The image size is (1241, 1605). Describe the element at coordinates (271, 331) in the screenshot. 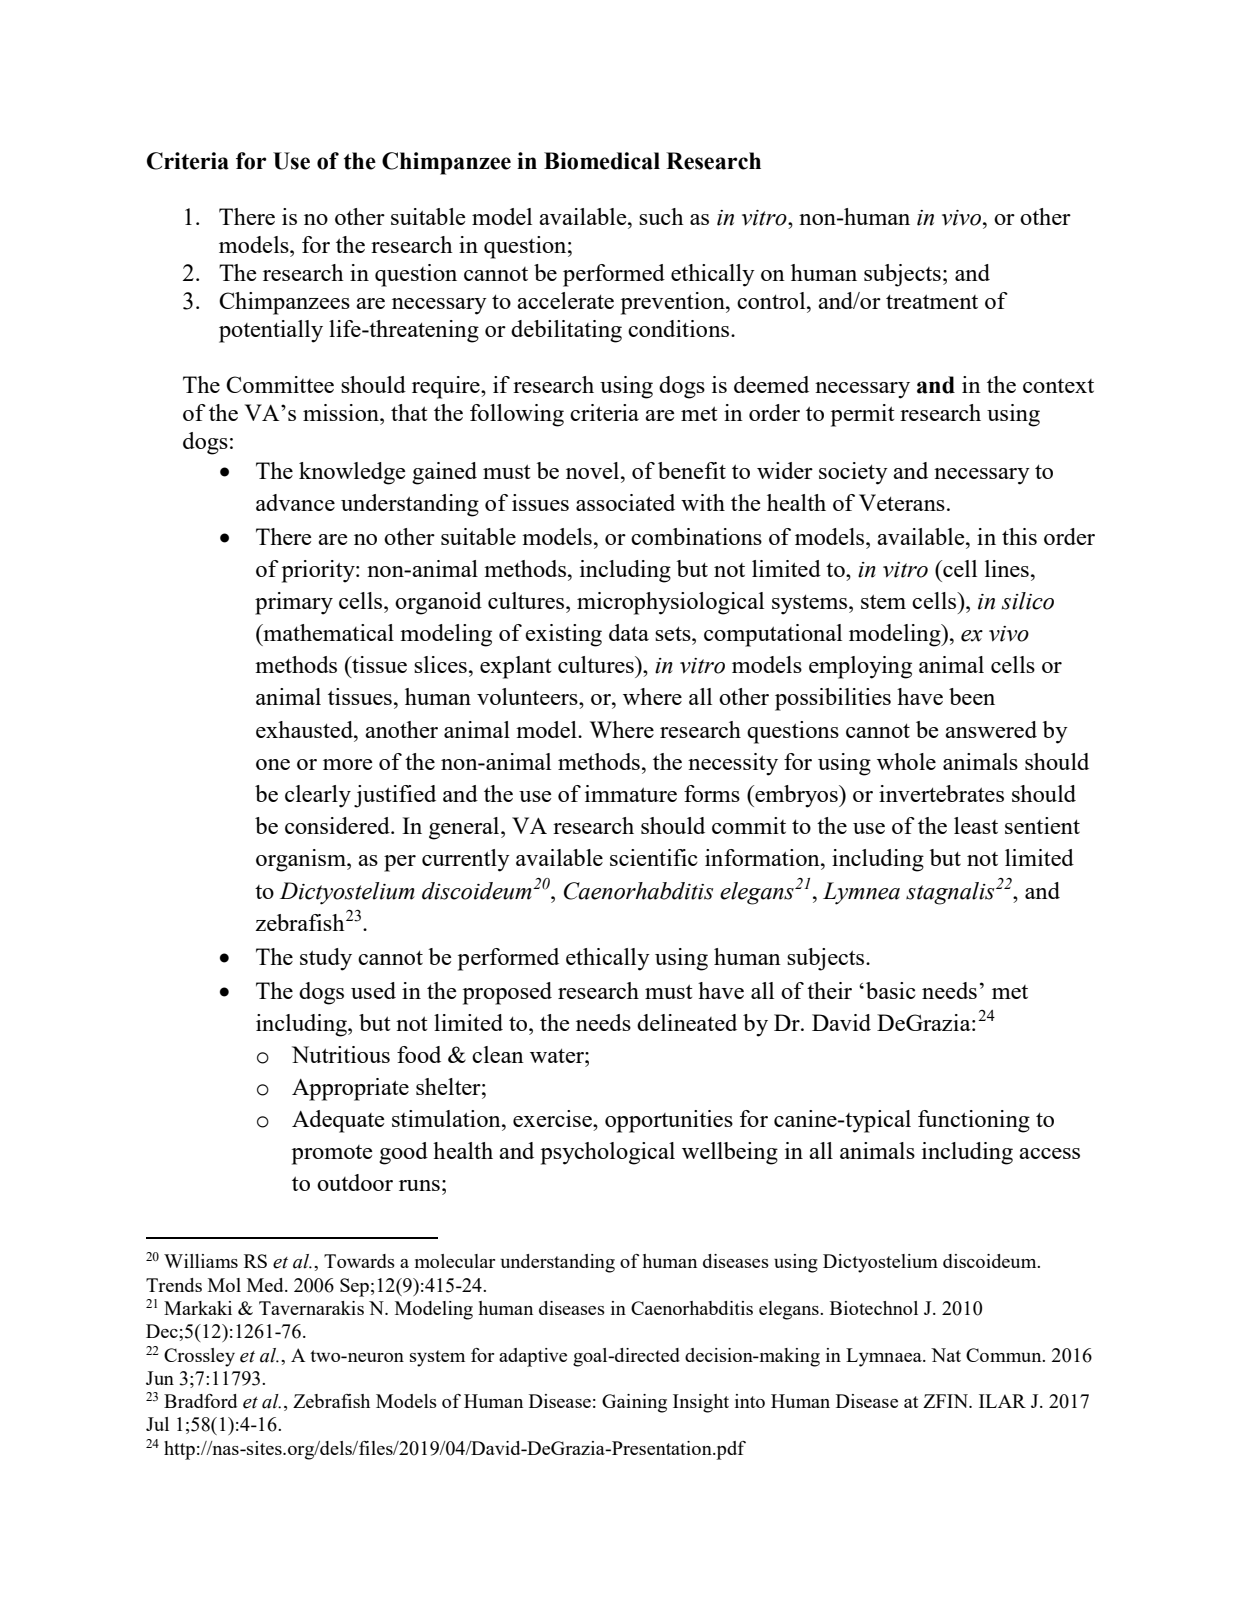

I see `potentially` at that location.
